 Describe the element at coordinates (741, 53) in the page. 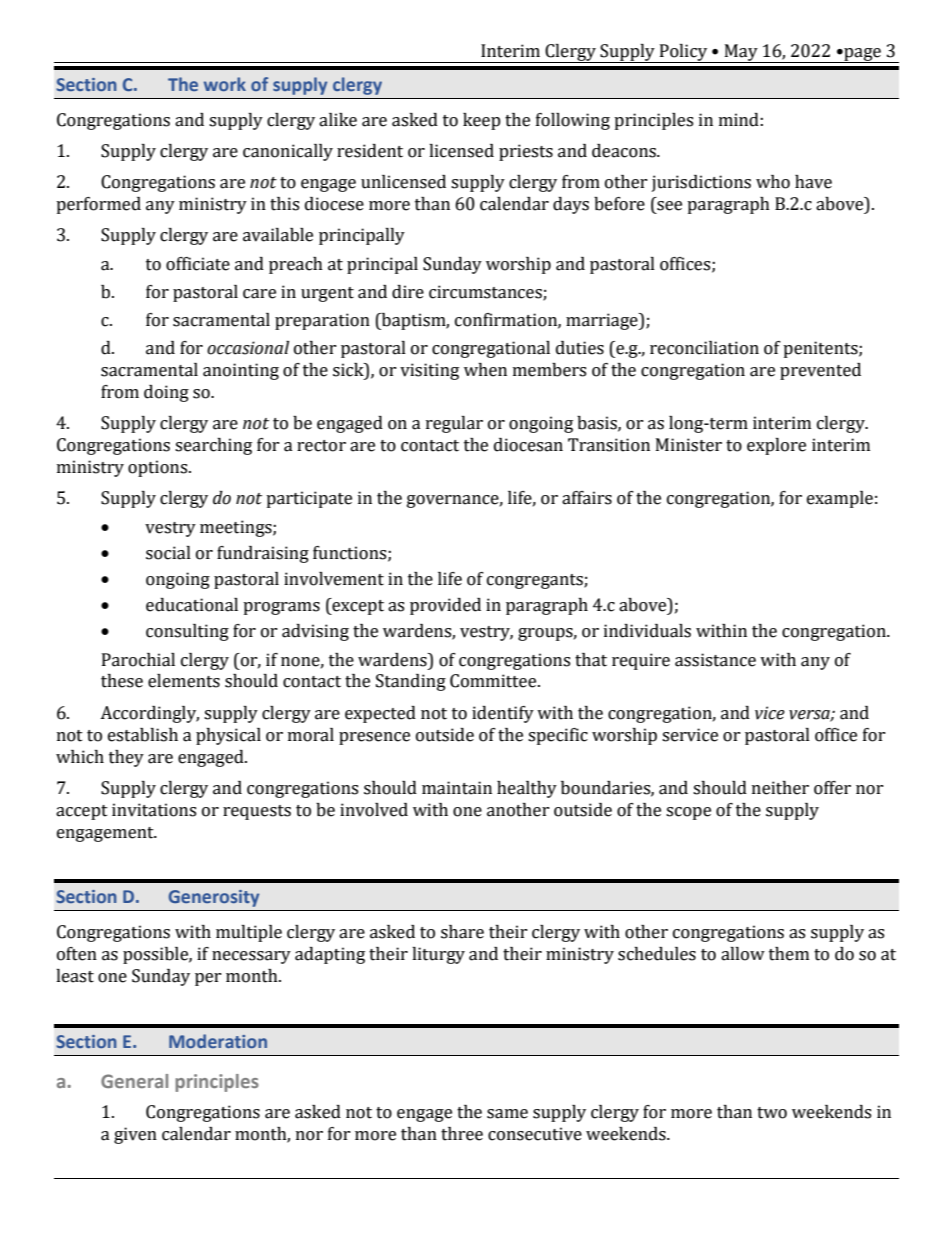

I see `May` at that location.
